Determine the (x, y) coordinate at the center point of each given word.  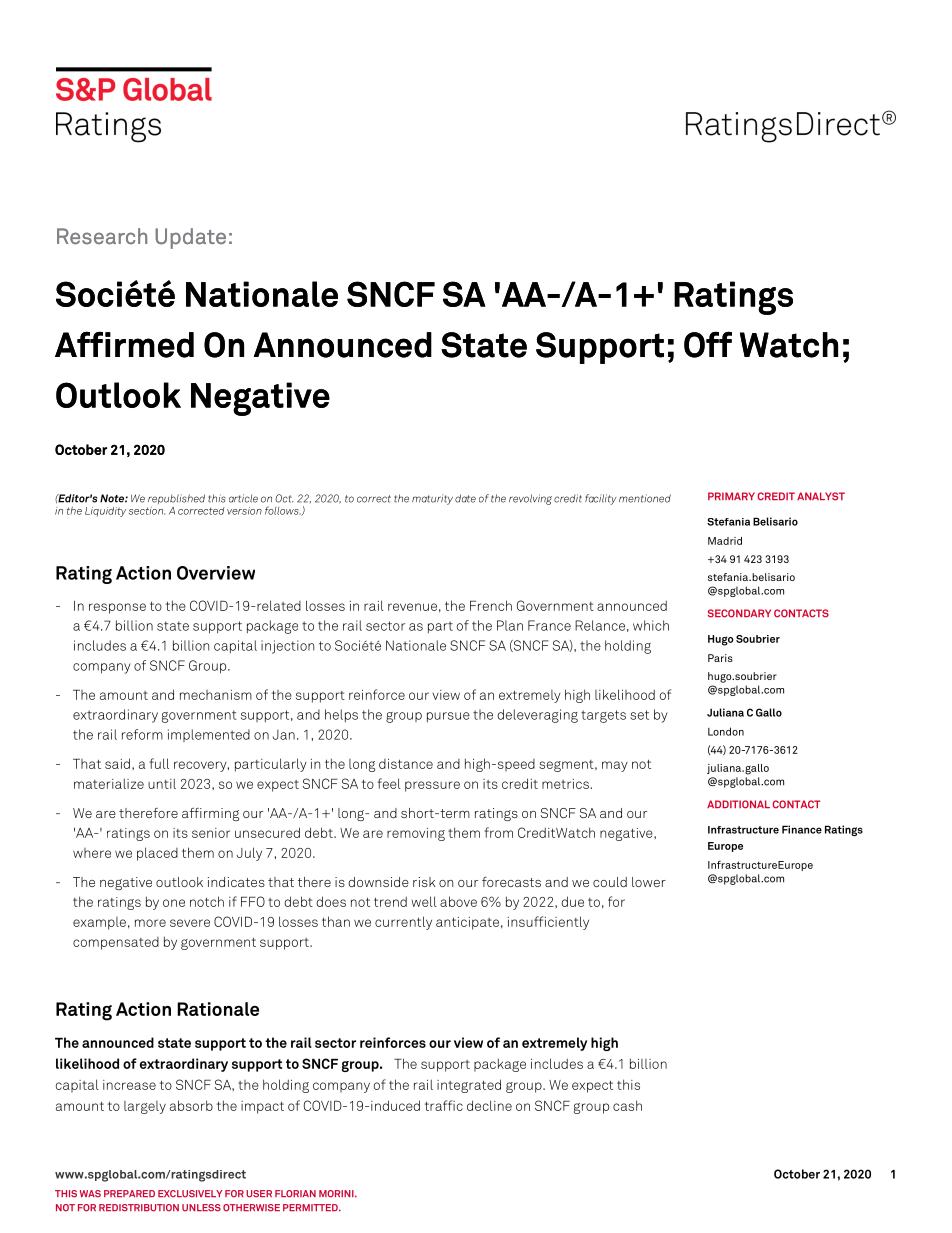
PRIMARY (731, 496)
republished (176, 499)
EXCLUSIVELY (190, 1194)
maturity (432, 500)
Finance (802, 829)
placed (157, 854)
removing (416, 834)
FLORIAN (295, 1194)
